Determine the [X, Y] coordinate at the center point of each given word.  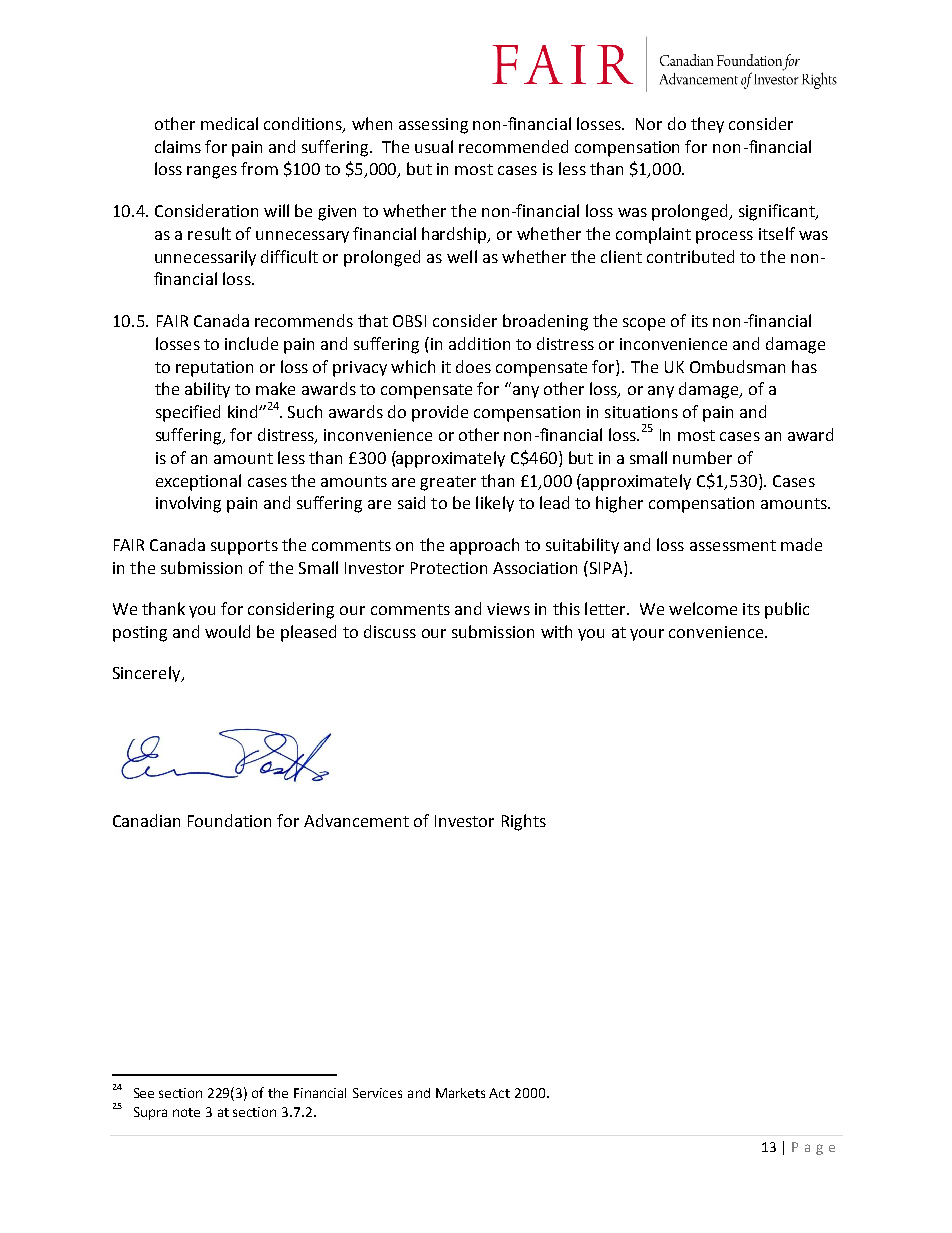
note [186, 1112]
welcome [703, 608]
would [227, 631]
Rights [524, 822]
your [647, 635]
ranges [212, 172]
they [707, 125]
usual [434, 146]
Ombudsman [737, 366]
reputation [214, 369]
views [508, 609]
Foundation [229, 820]
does [473, 366]
